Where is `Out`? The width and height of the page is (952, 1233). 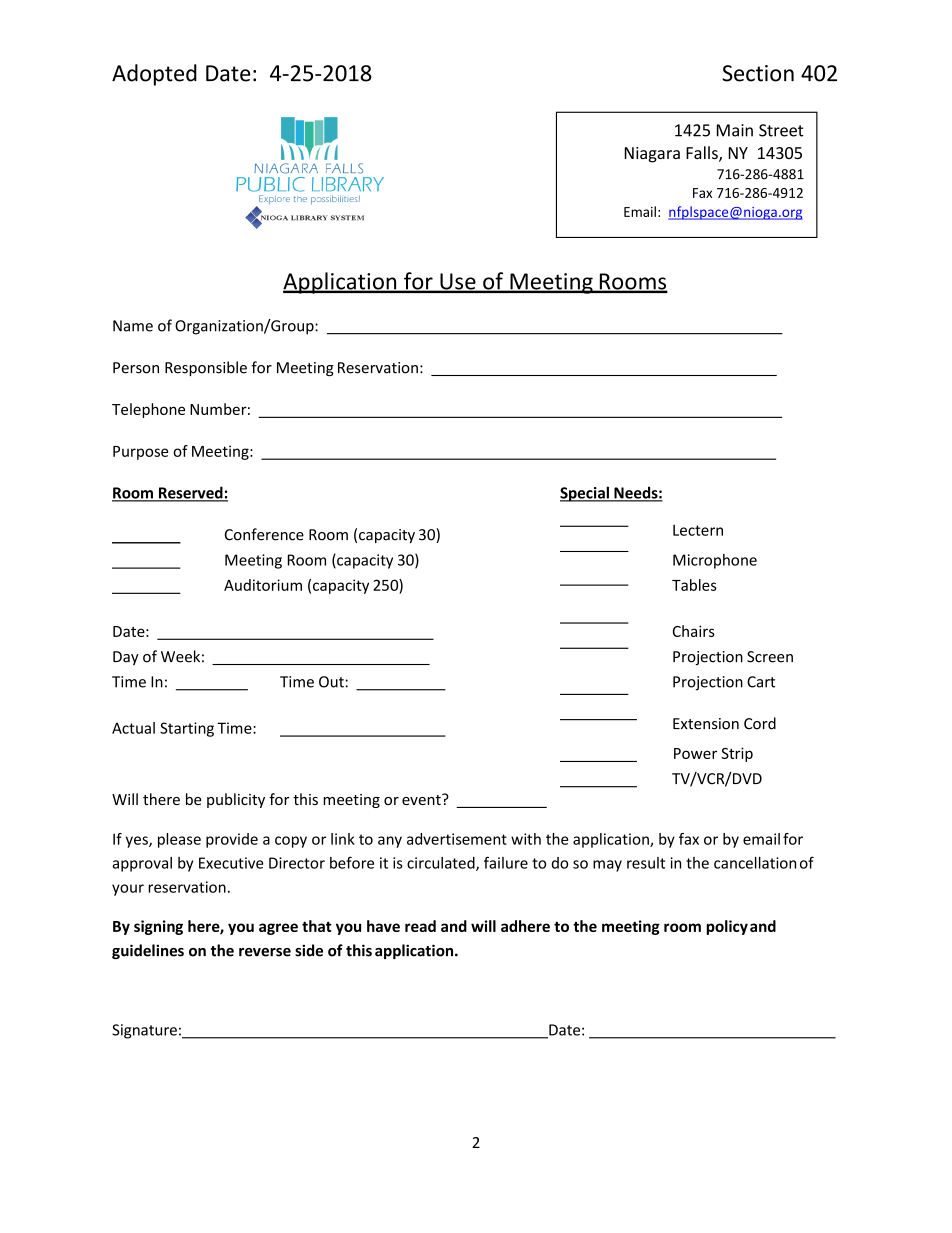
Out is located at coordinates (331, 682).
